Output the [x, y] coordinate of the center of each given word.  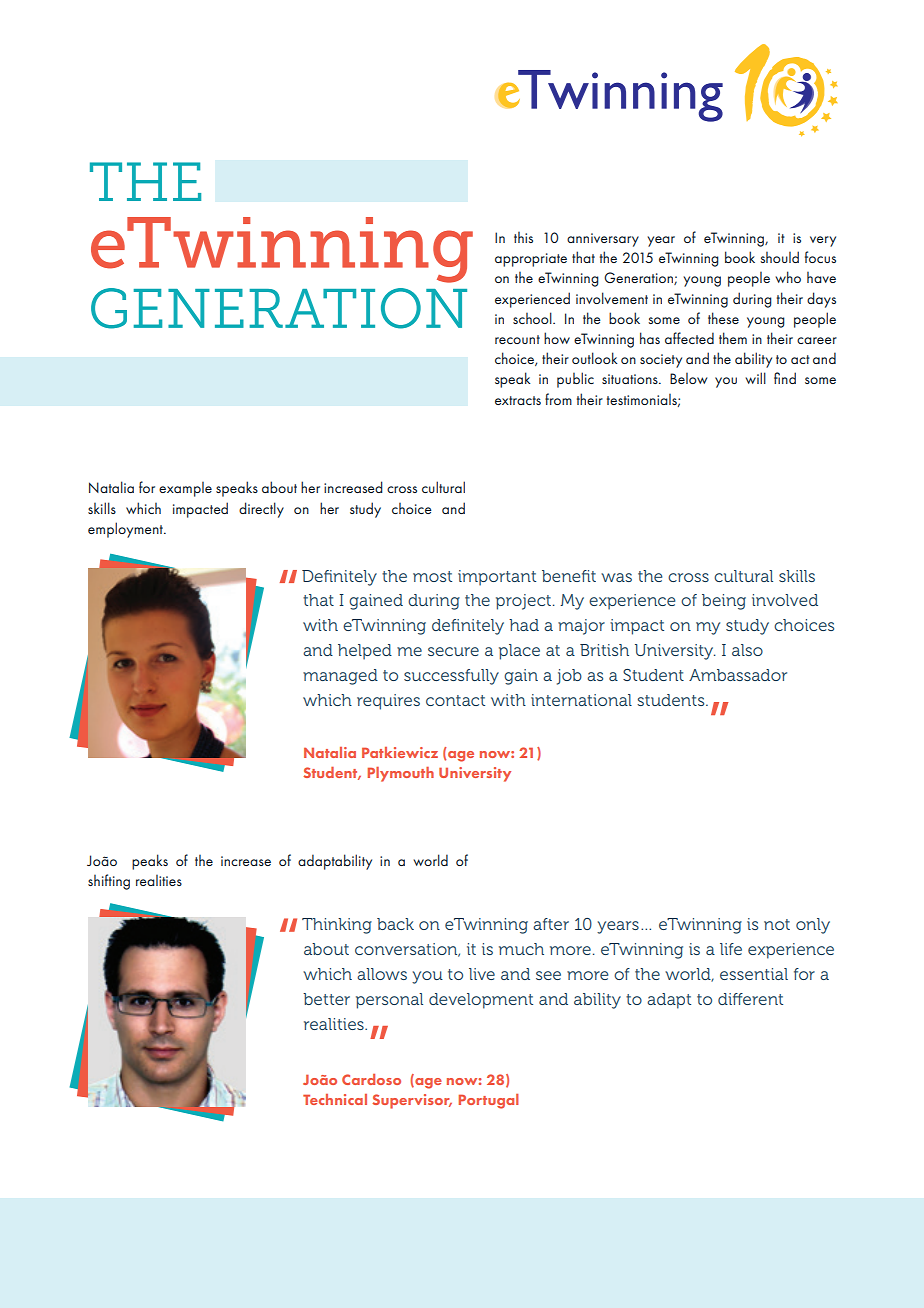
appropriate [531, 260]
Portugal [488, 1101]
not [777, 924]
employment [126, 530]
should [779, 257]
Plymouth [400, 774]
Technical [335, 1099]
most [432, 576]
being [724, 602]
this [523, 237]
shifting [109, 882]
